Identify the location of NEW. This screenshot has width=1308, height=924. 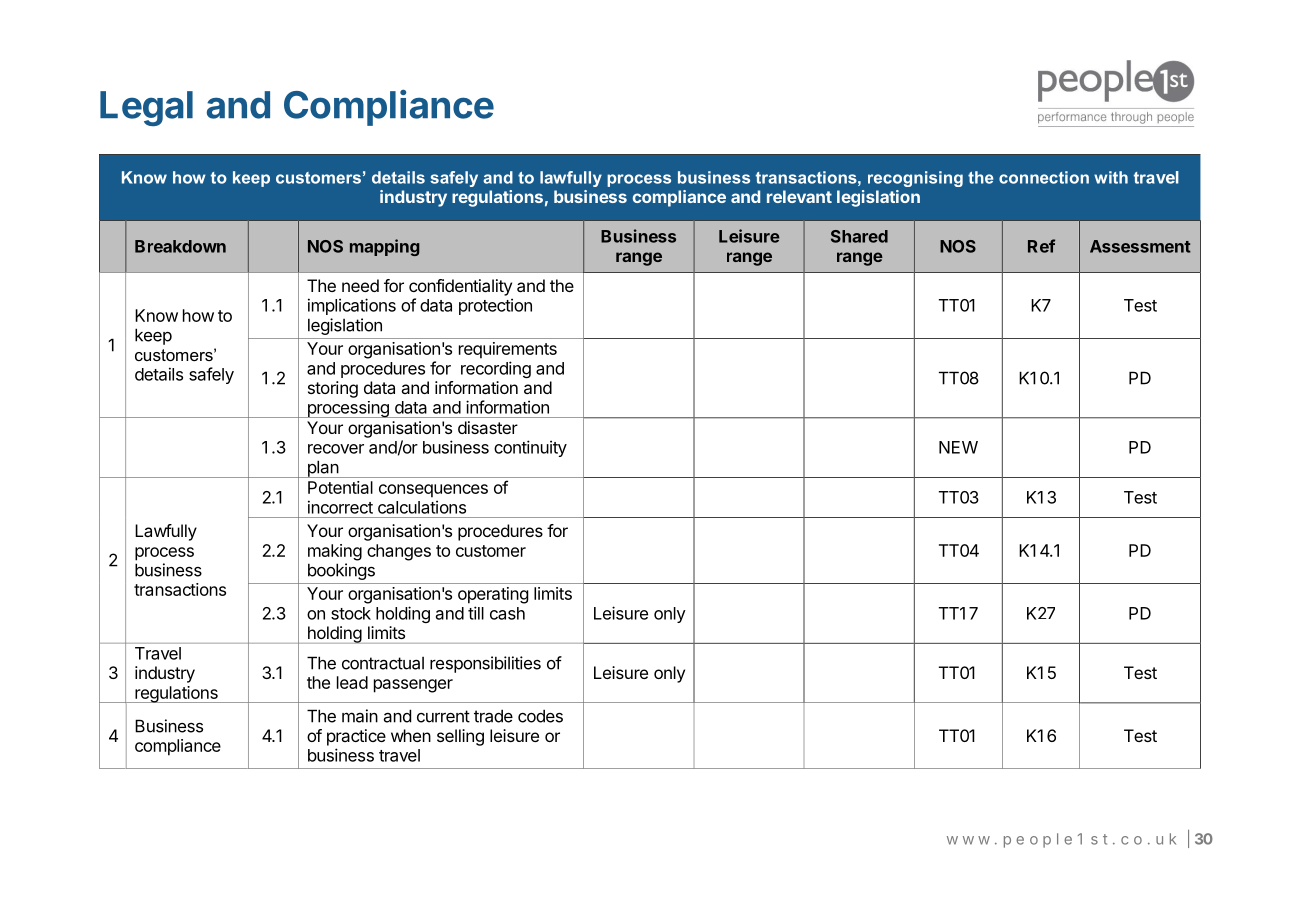
(958, 447).
